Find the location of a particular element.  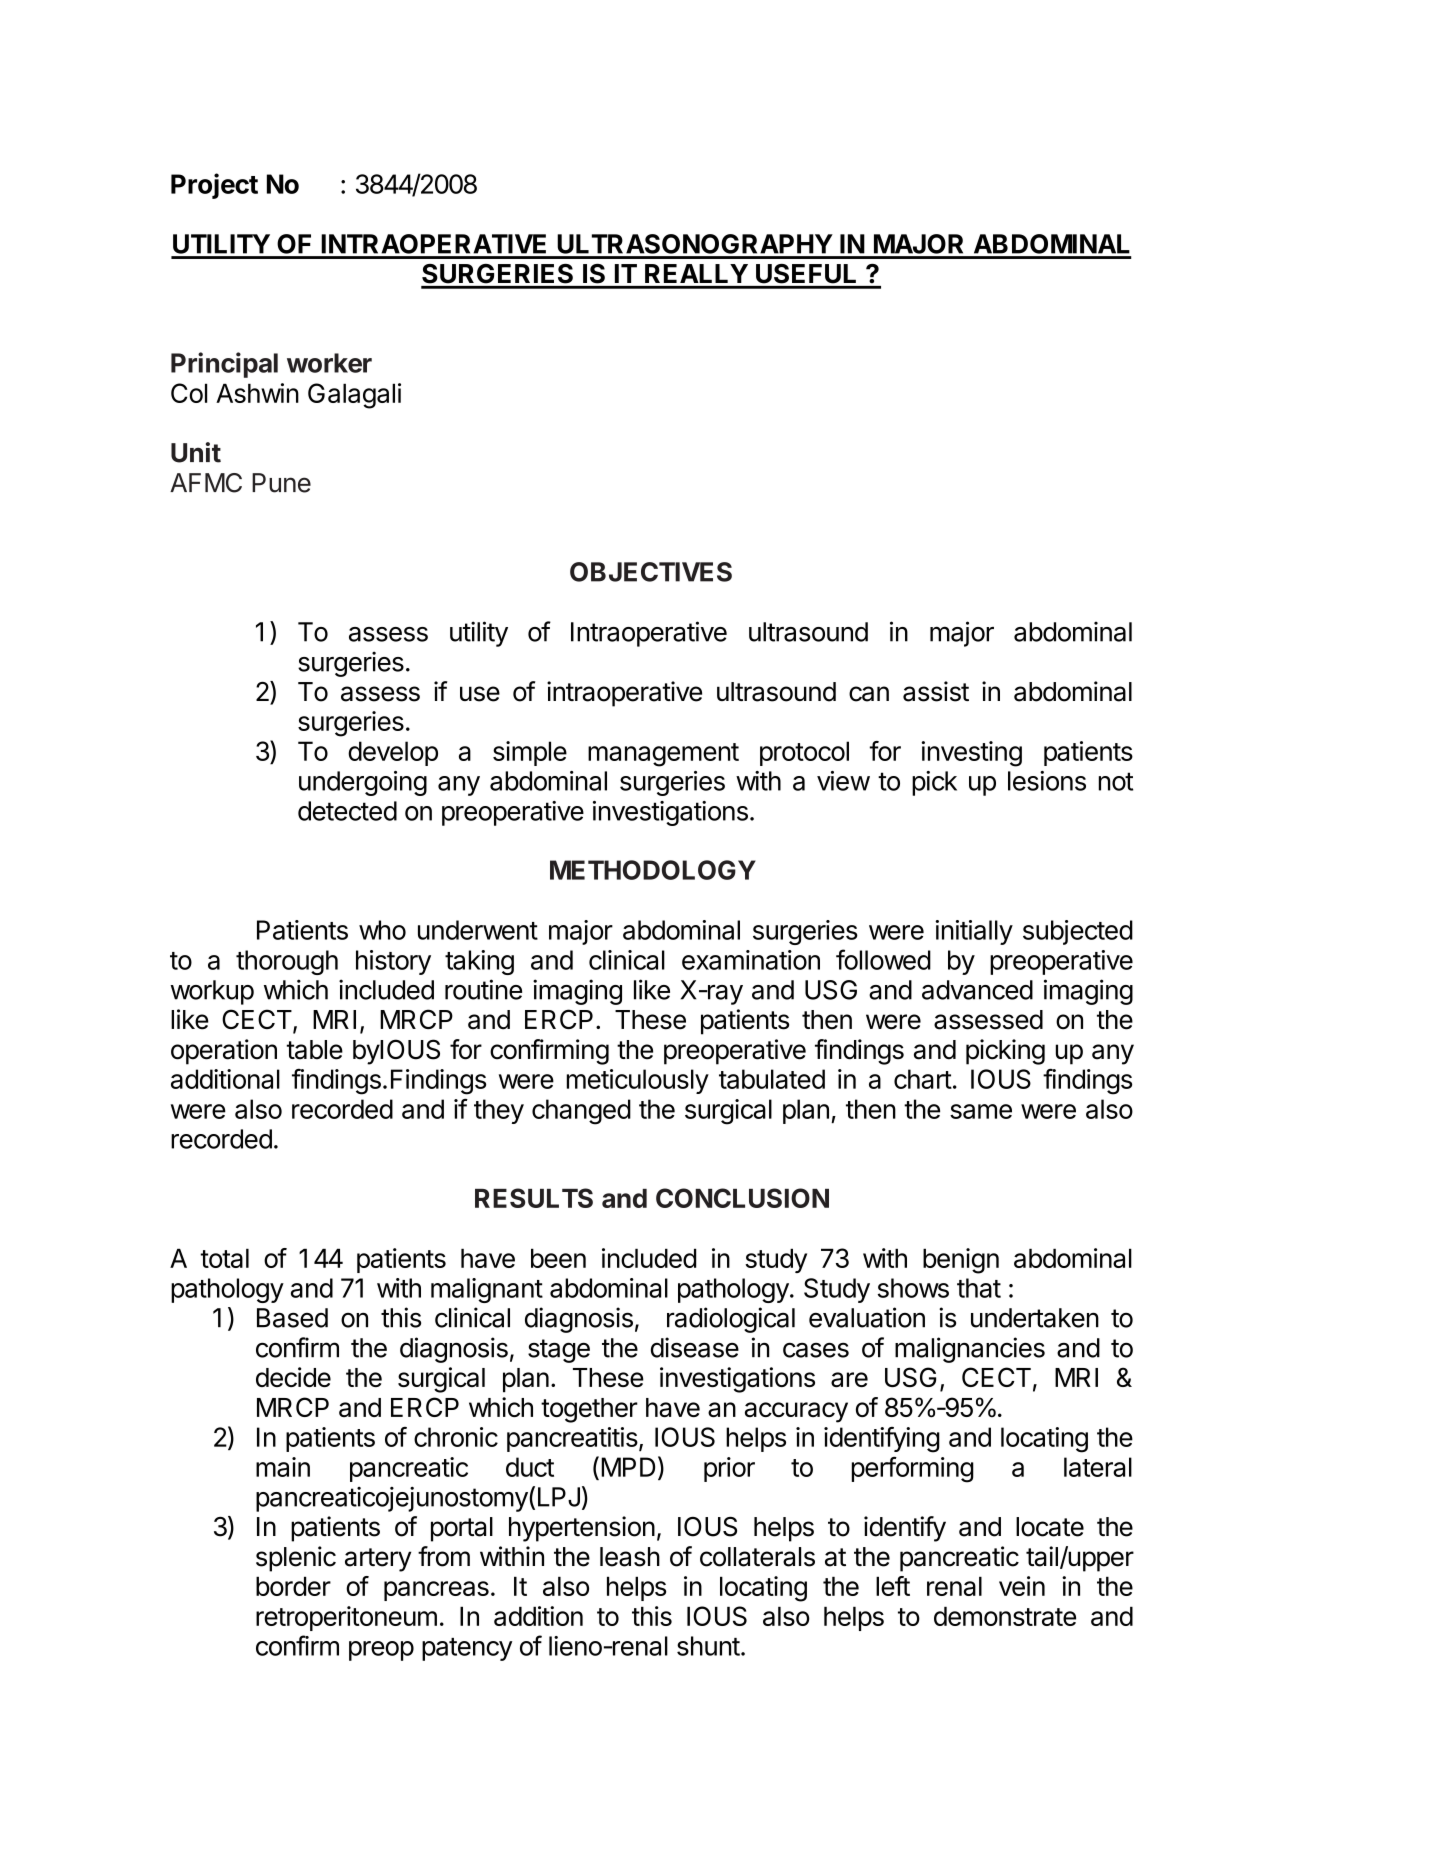

border is located at coordinates (293, 1586).
